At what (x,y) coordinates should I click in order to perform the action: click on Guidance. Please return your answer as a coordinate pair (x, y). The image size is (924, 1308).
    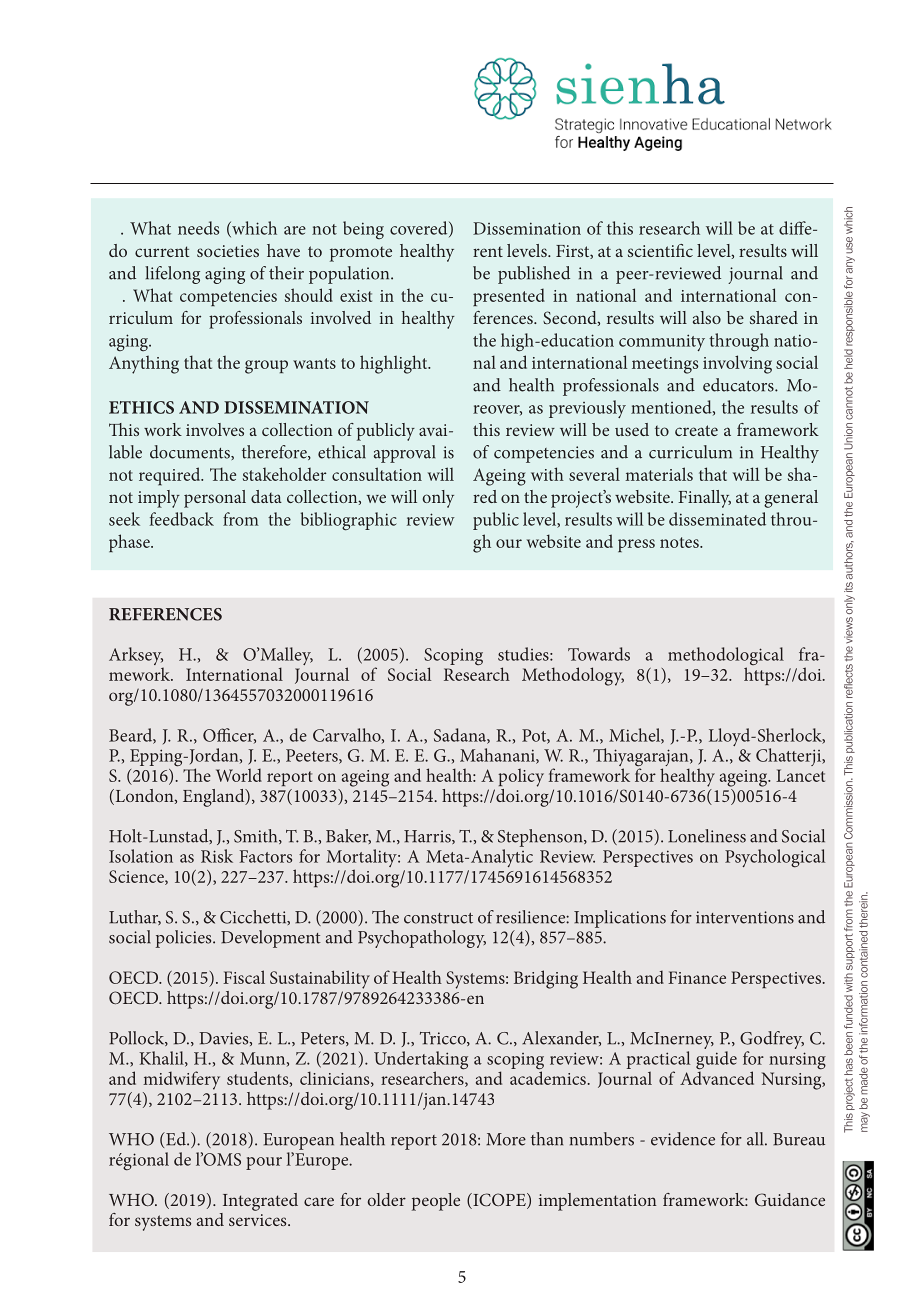
    Looking at the image, I should click on (790, 1200).
